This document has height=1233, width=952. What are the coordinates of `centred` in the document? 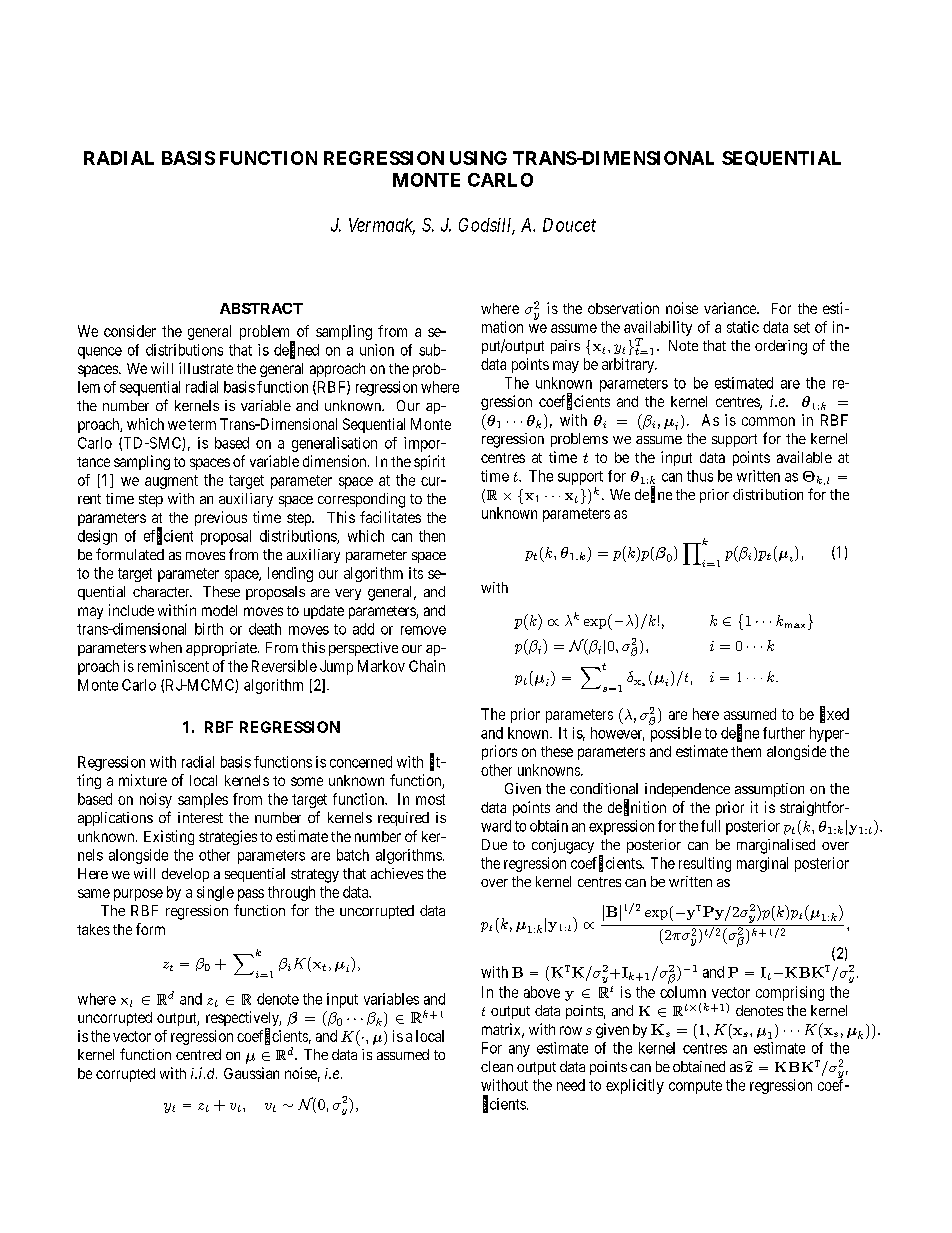 It's located at (198, 1054).
